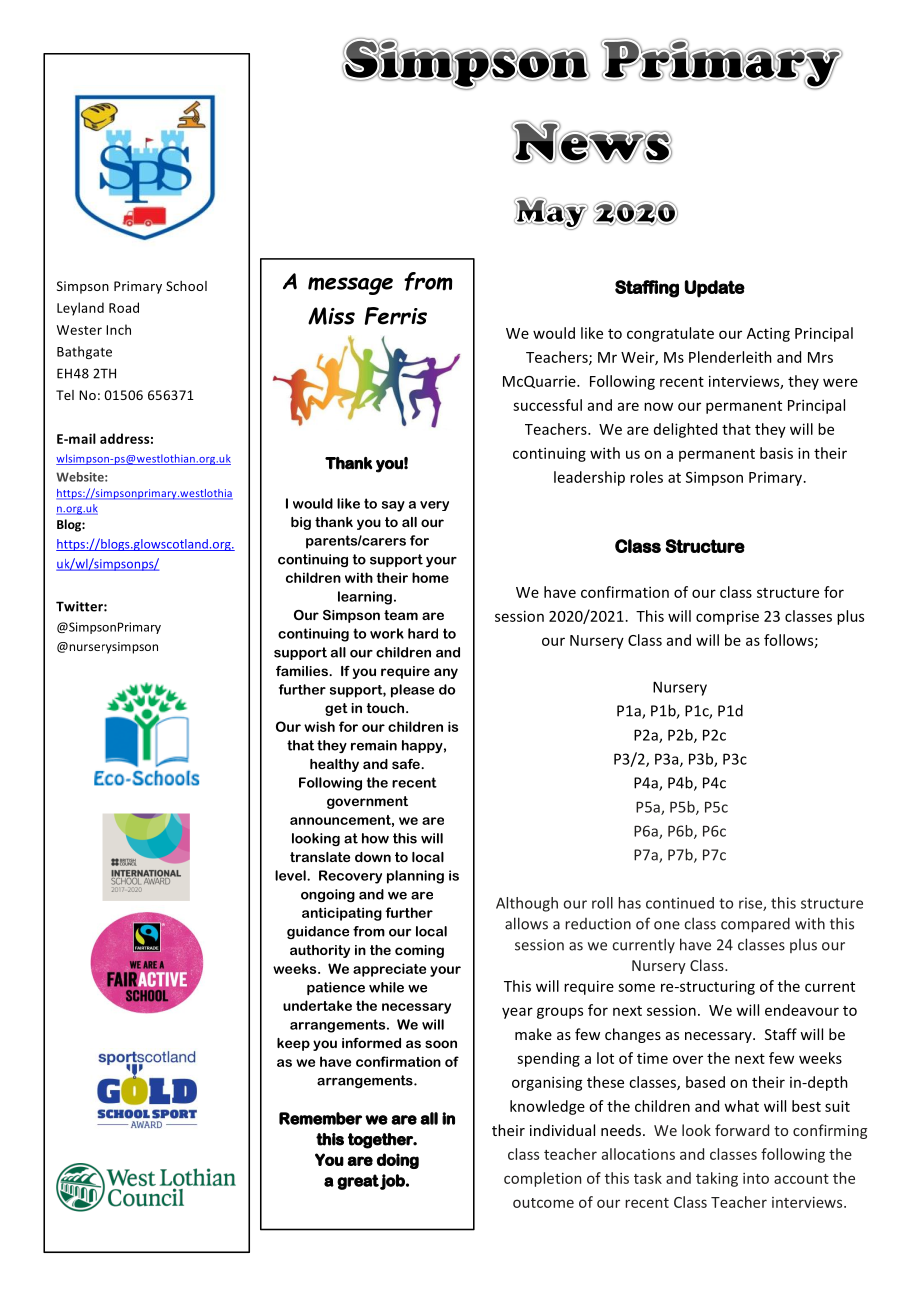 This page has height=1308, width=924. Describe the element at coordinates (755, 925) in the page. I see `compared` at that location.
